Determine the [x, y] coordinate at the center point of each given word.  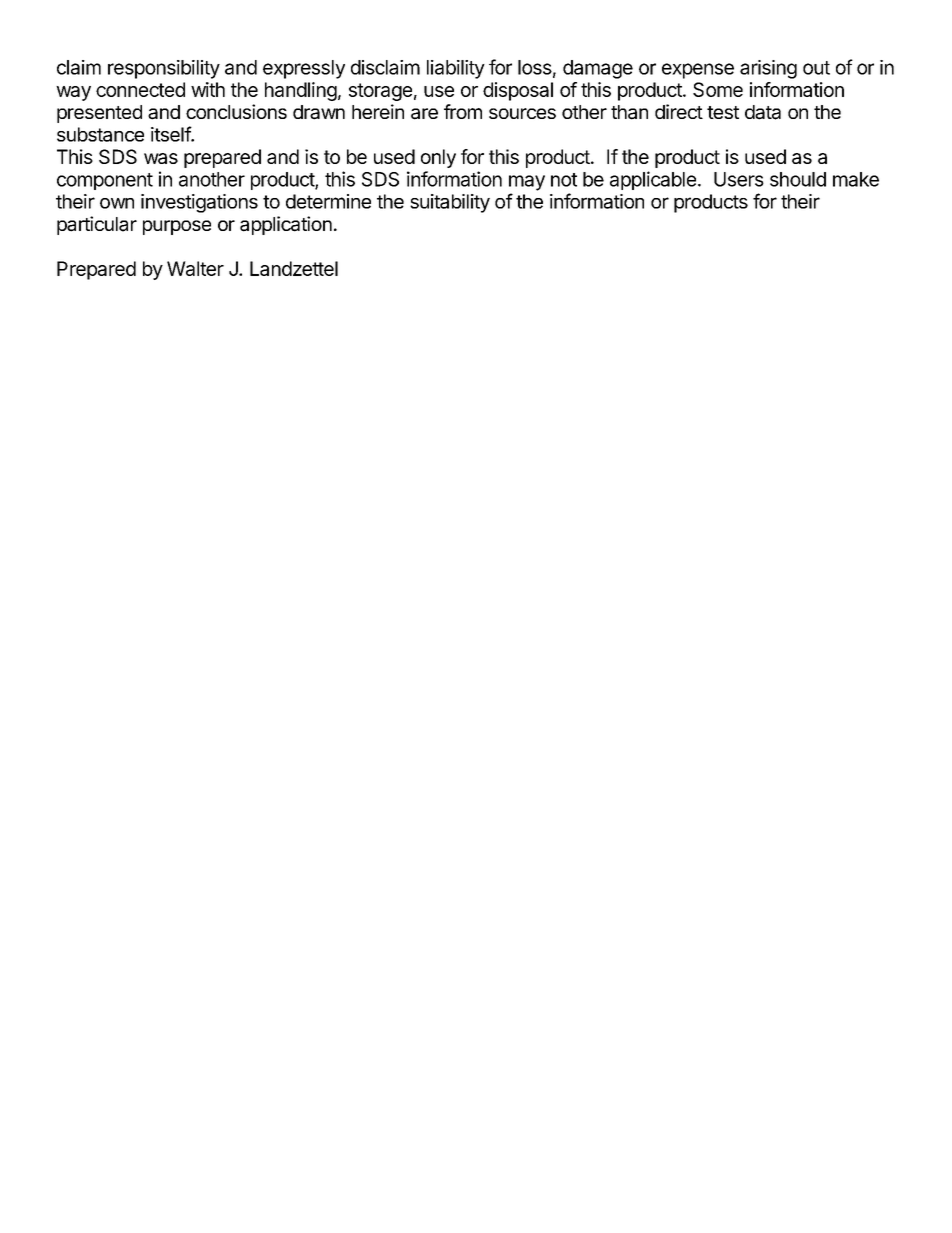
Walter [195, 268]
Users [739, 179]
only [438, 158]
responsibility [164, 69]
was [161, 158]
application [286, 225]
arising [768, 69]
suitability [450, 203]
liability [456, 69]
